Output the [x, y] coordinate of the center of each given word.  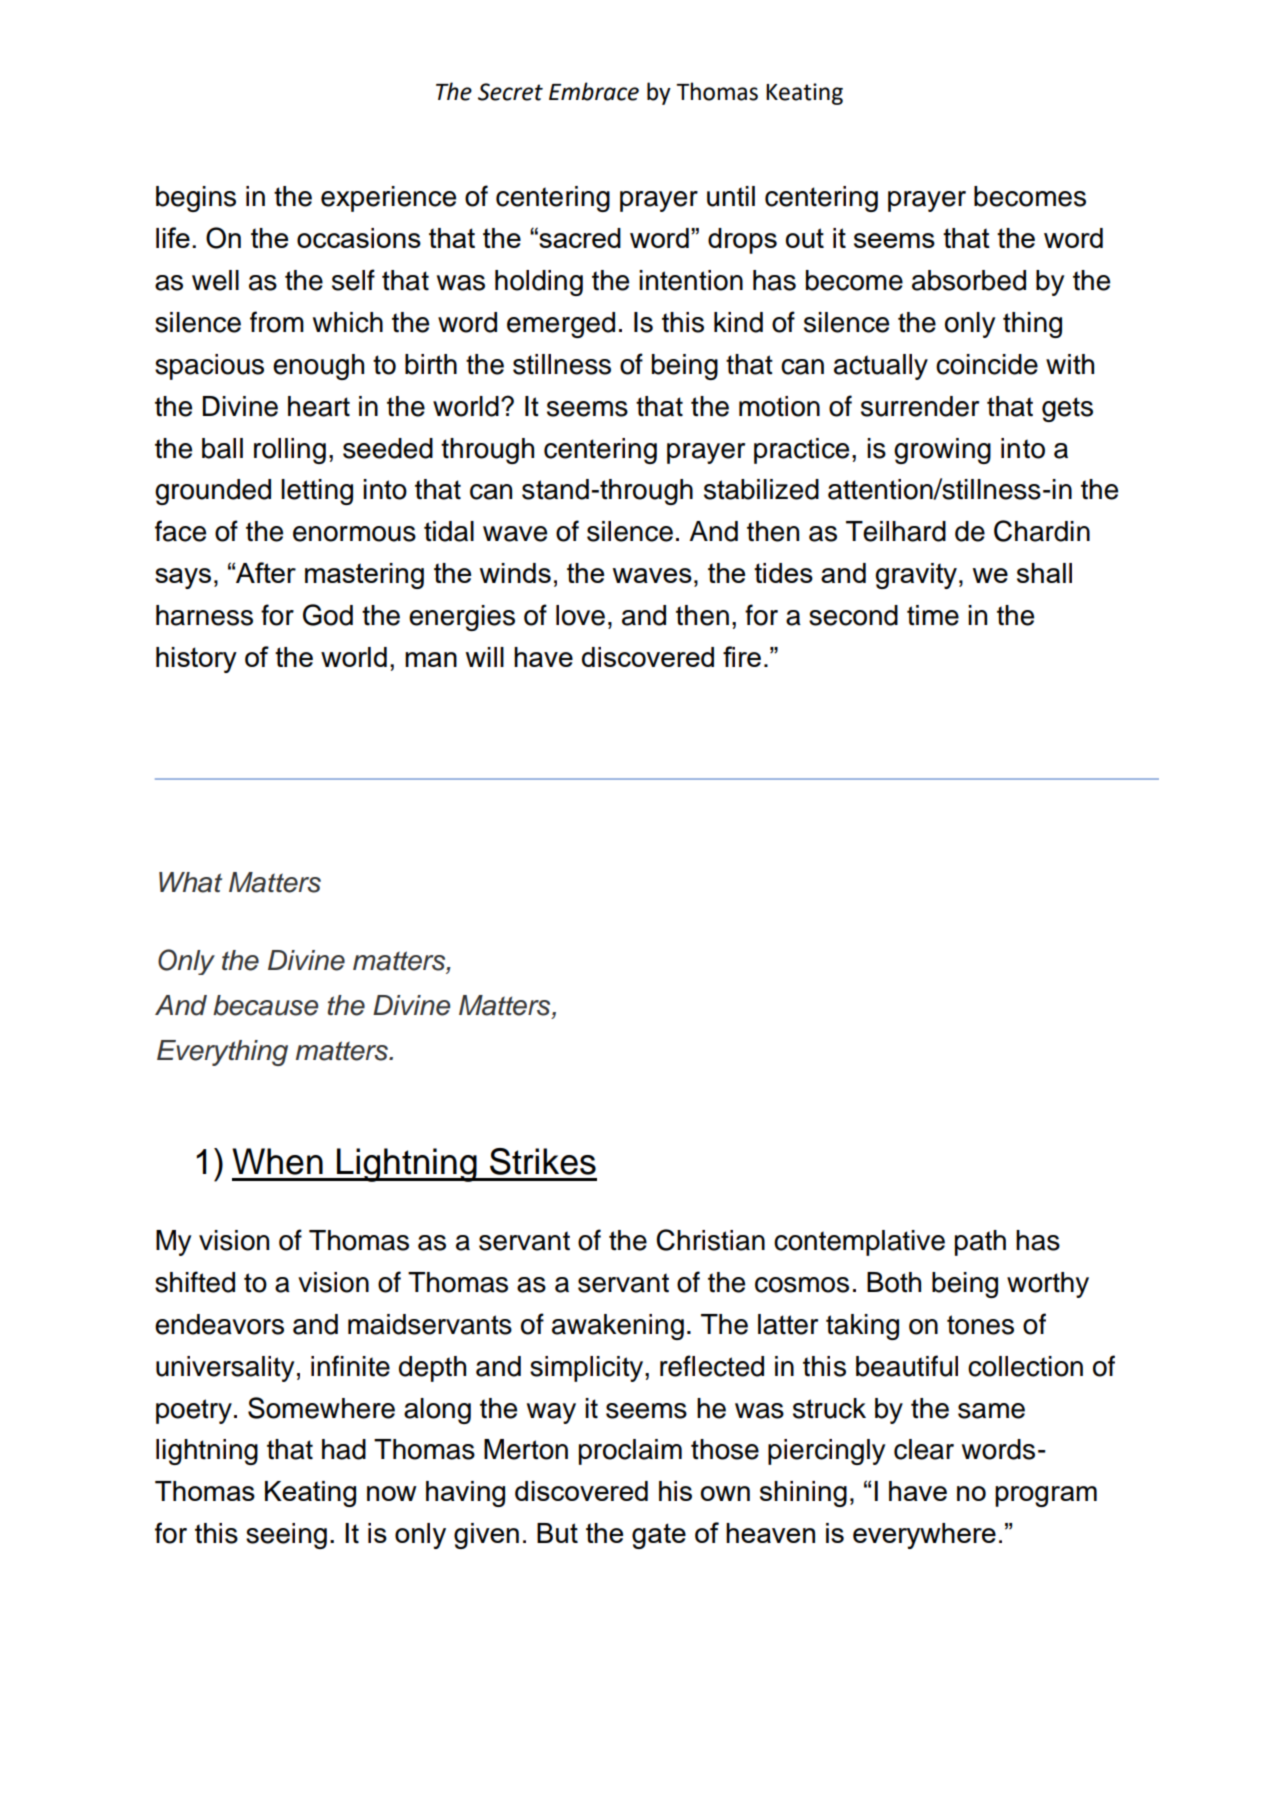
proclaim [630, 1452]
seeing [286, 1536]
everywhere [924, 1536]
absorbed [969, 280]
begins [196, 199]
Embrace [594, 91]
